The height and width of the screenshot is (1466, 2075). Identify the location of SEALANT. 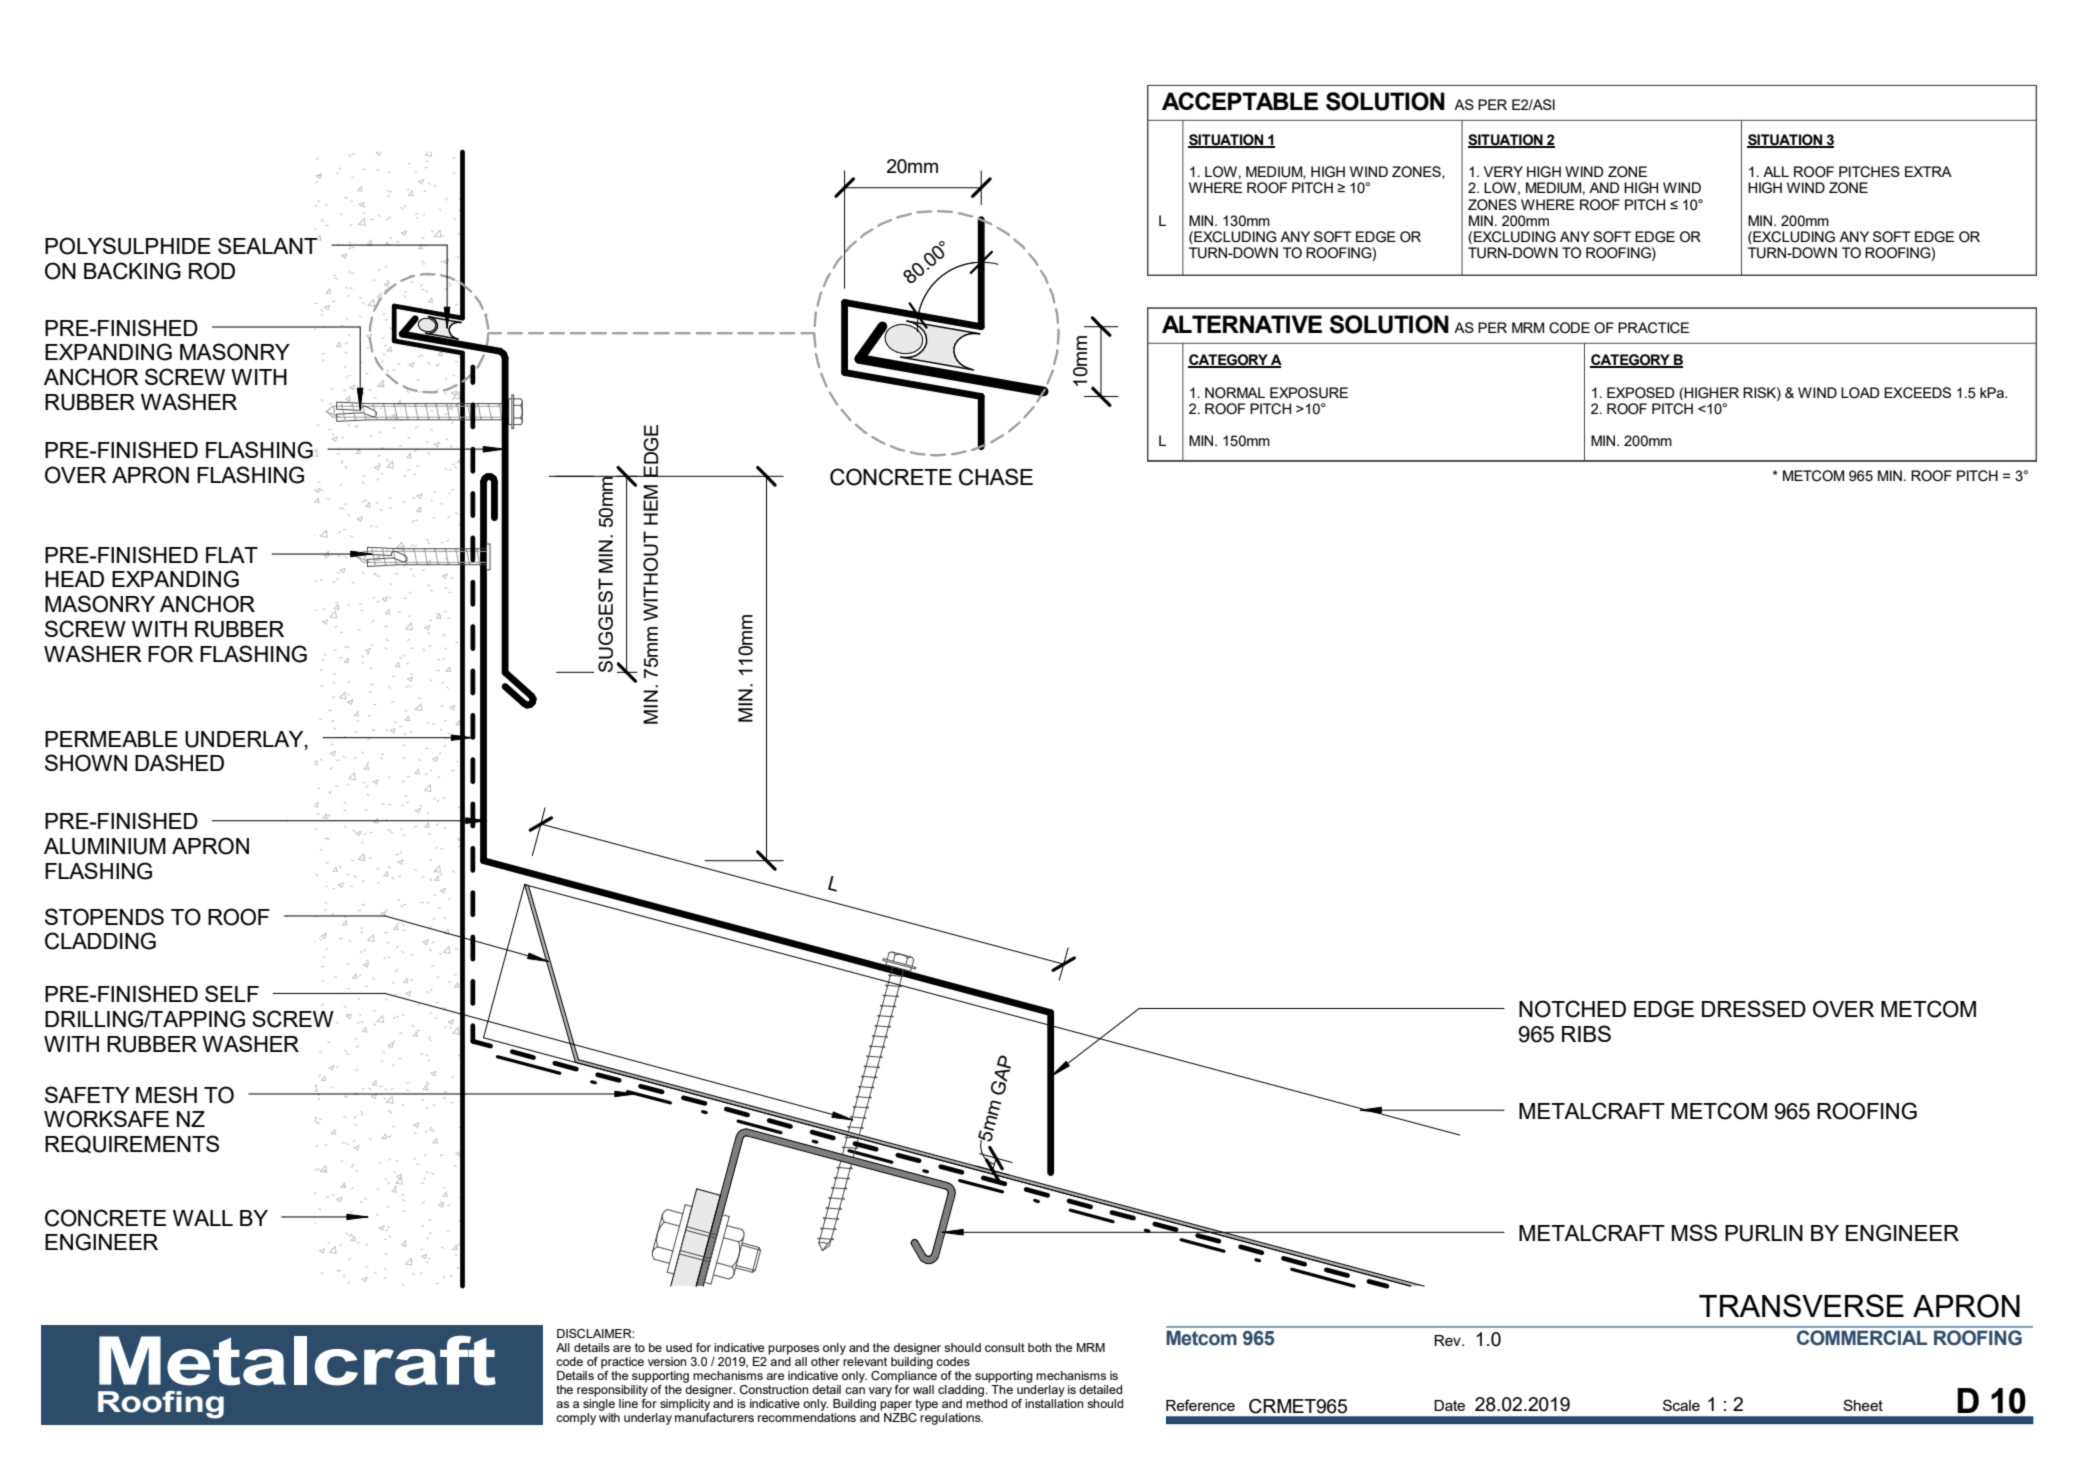
(269, 245).
